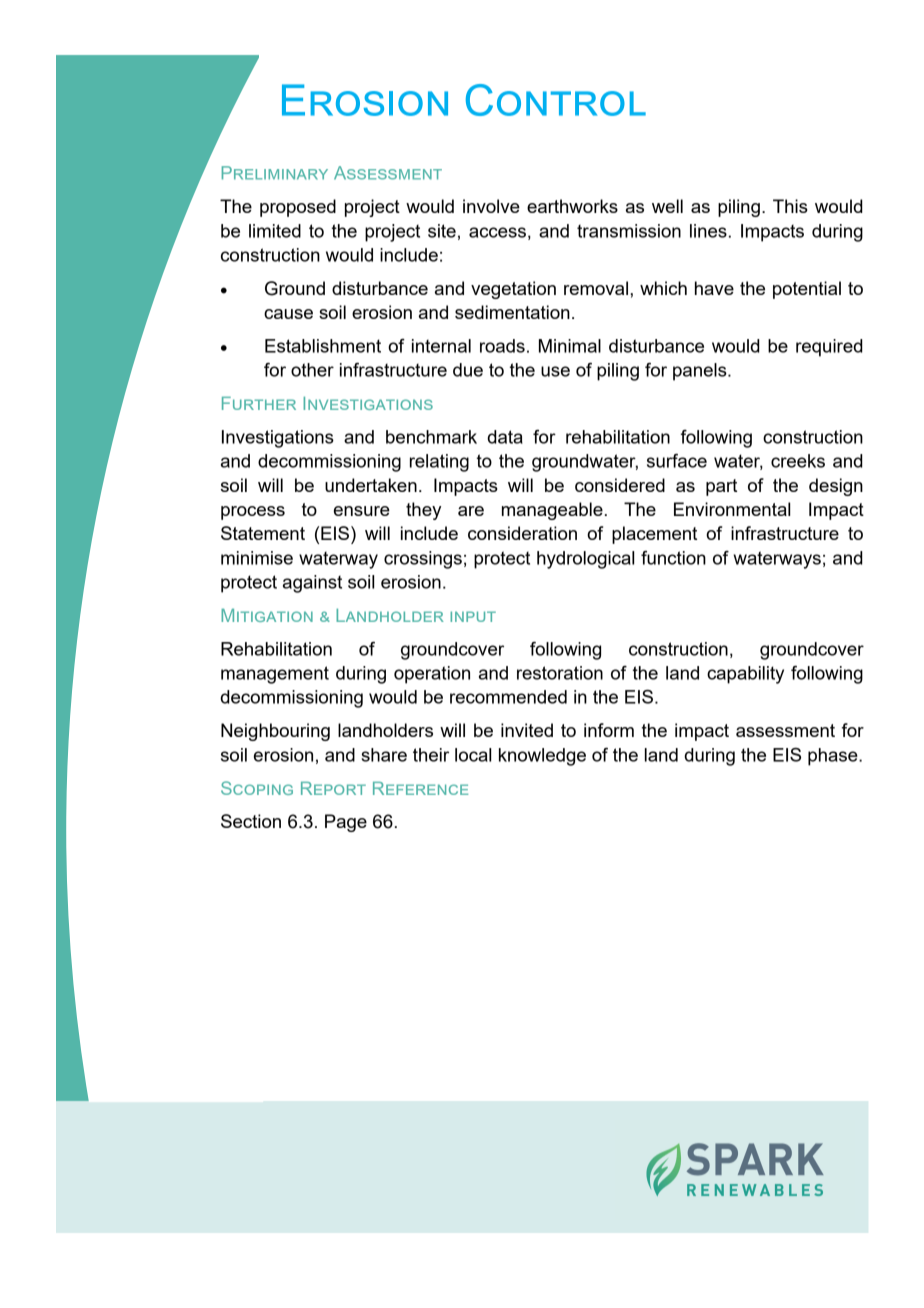 This screenshot has height=1308, width=924. Describe the element at coordinates (834, 757) in the screenshot. I see `phase` at that location.
